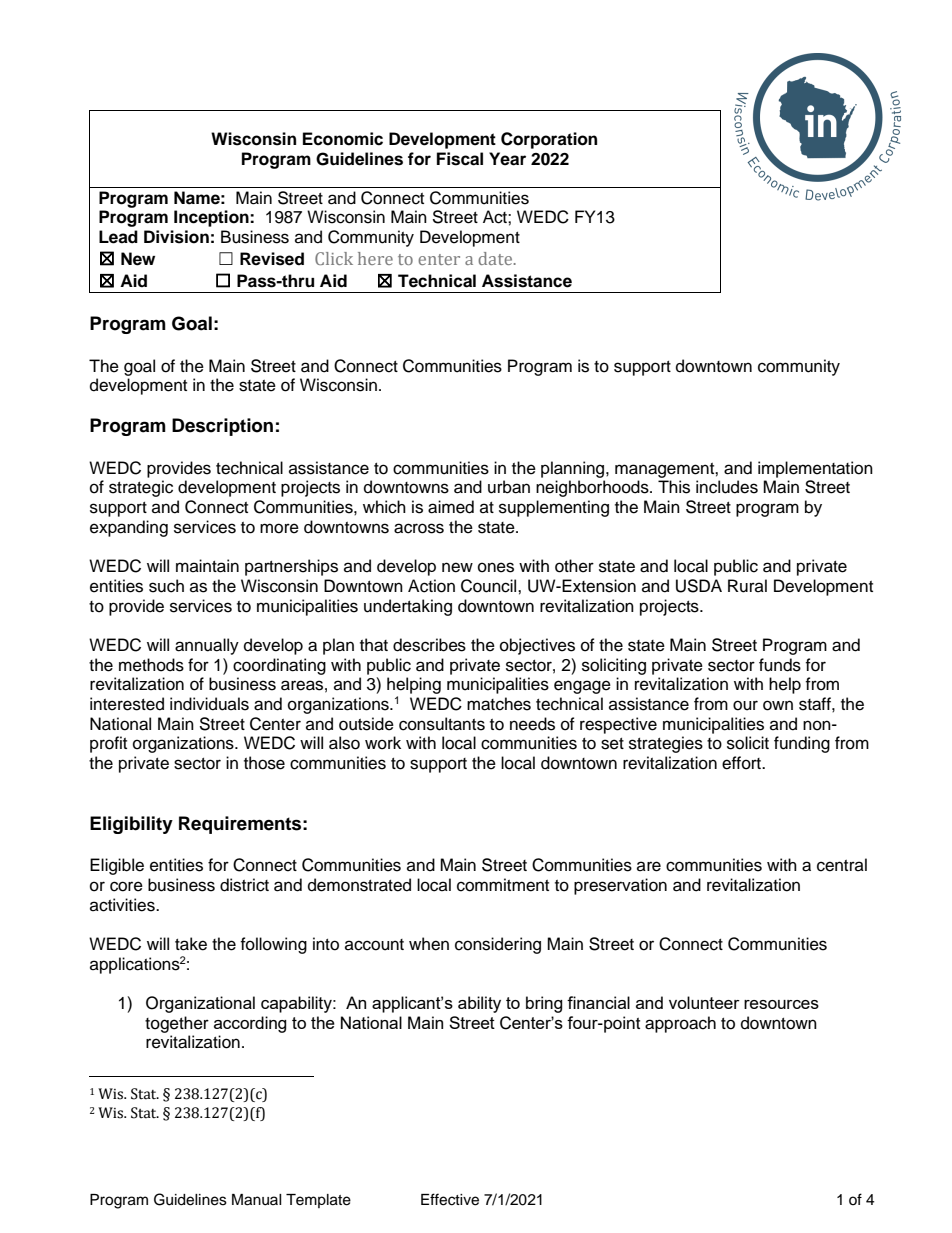 The image size is (952, 1233). What do you see at coordinates (780, 665) in the screenshot?
I see `funds` at bounding box center [780, 665].
